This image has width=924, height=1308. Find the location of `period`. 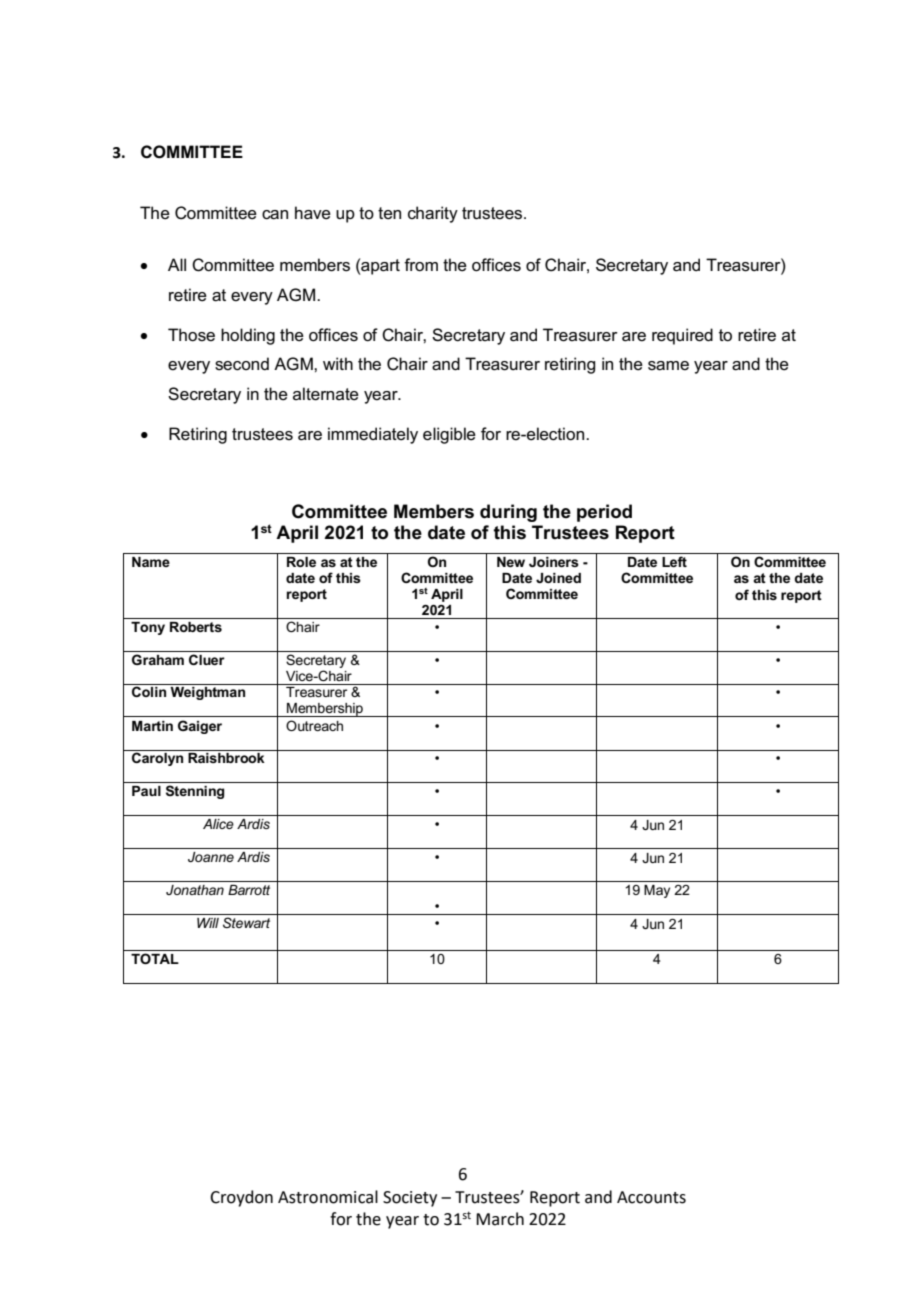

period is located at coordinates (604, 513).
